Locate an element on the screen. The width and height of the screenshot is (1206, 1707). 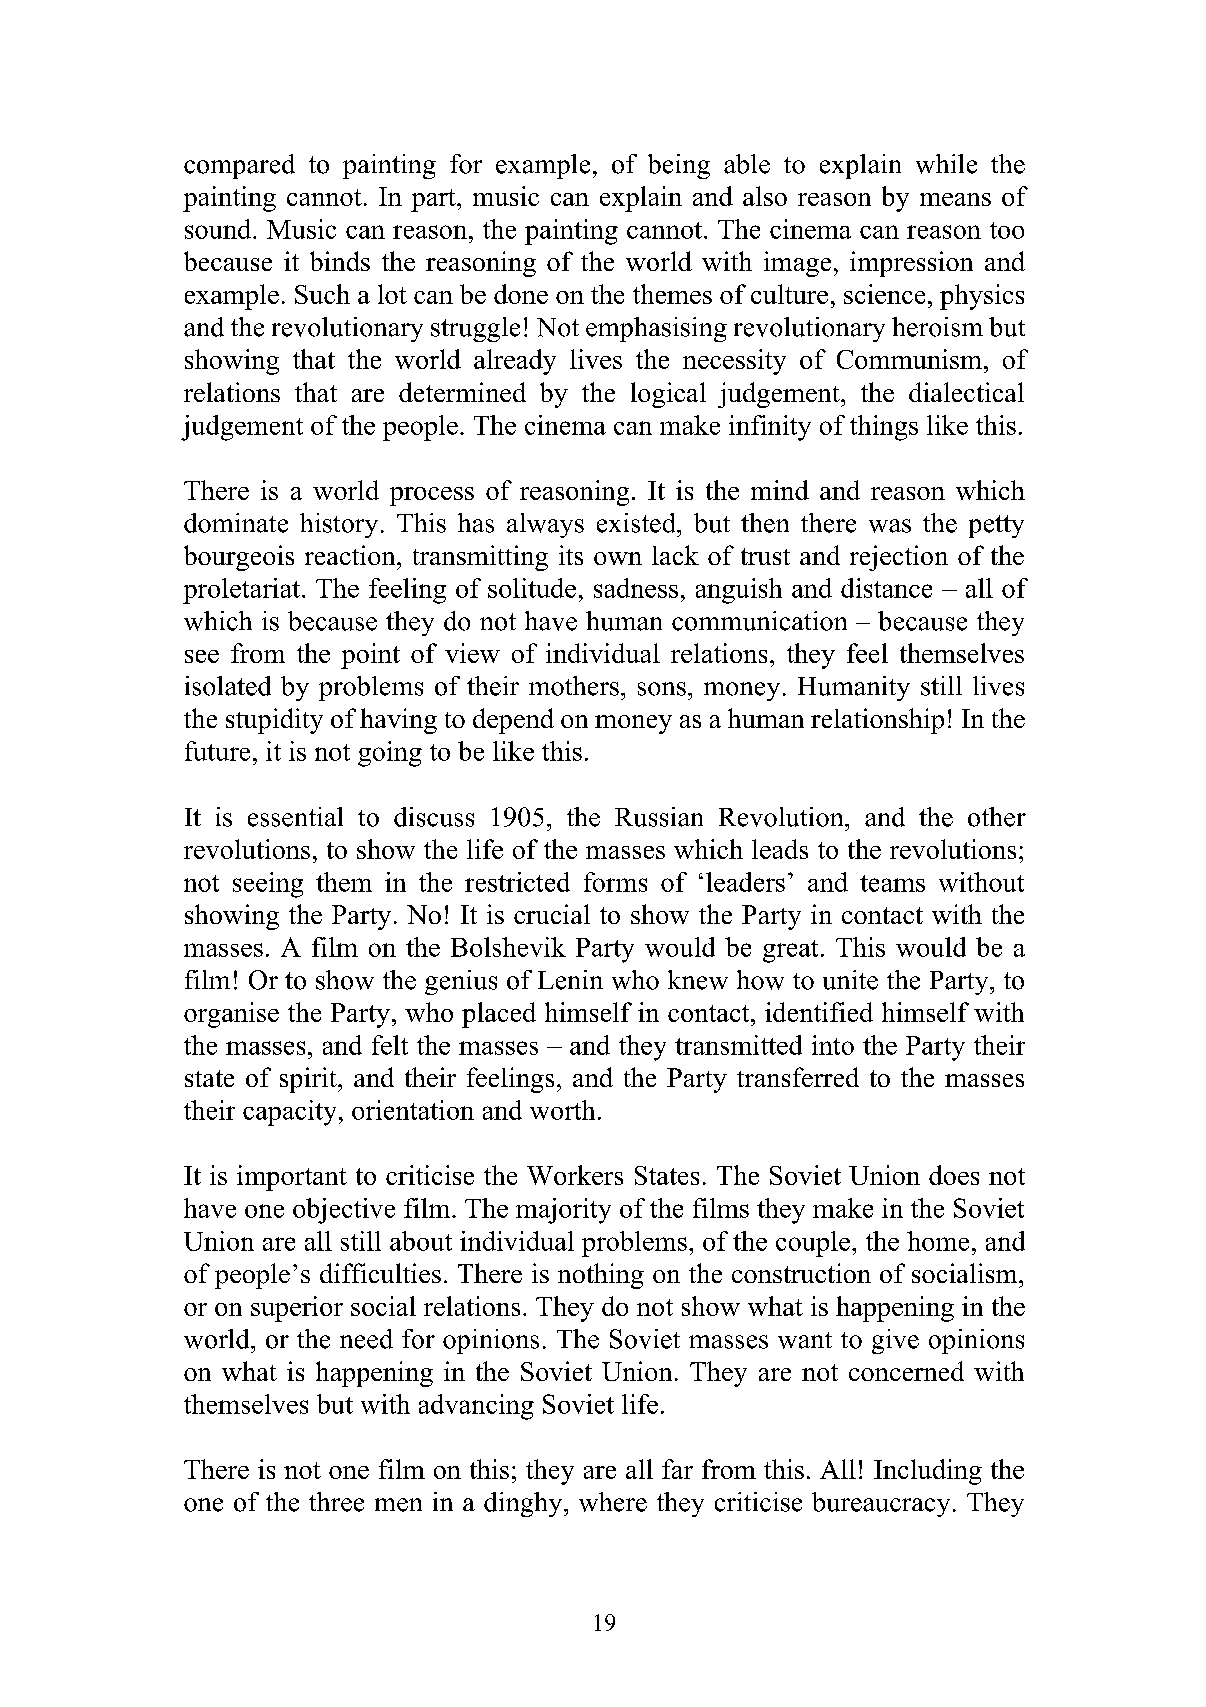
where is located at coordinates (613, 1502).
